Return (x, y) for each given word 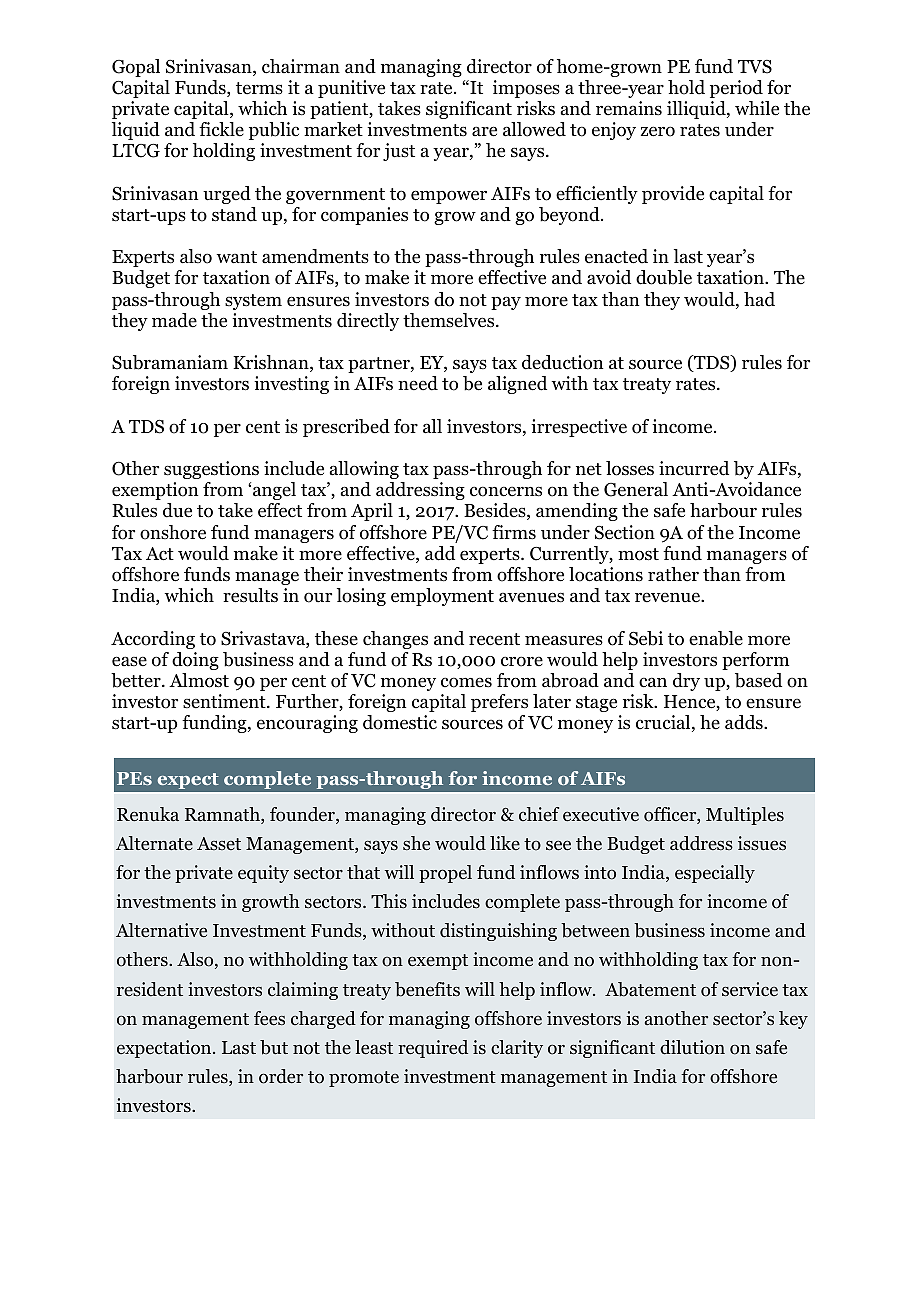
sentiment (225, 701)
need (418, 383)
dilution (692, 1047)
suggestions (211, 470)
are (484, 131)
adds (745, 722)
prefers (499, 703)
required (433, 1049)
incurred (694, 468)
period (736, 89)
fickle (221, 129)
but (274, 1047)
